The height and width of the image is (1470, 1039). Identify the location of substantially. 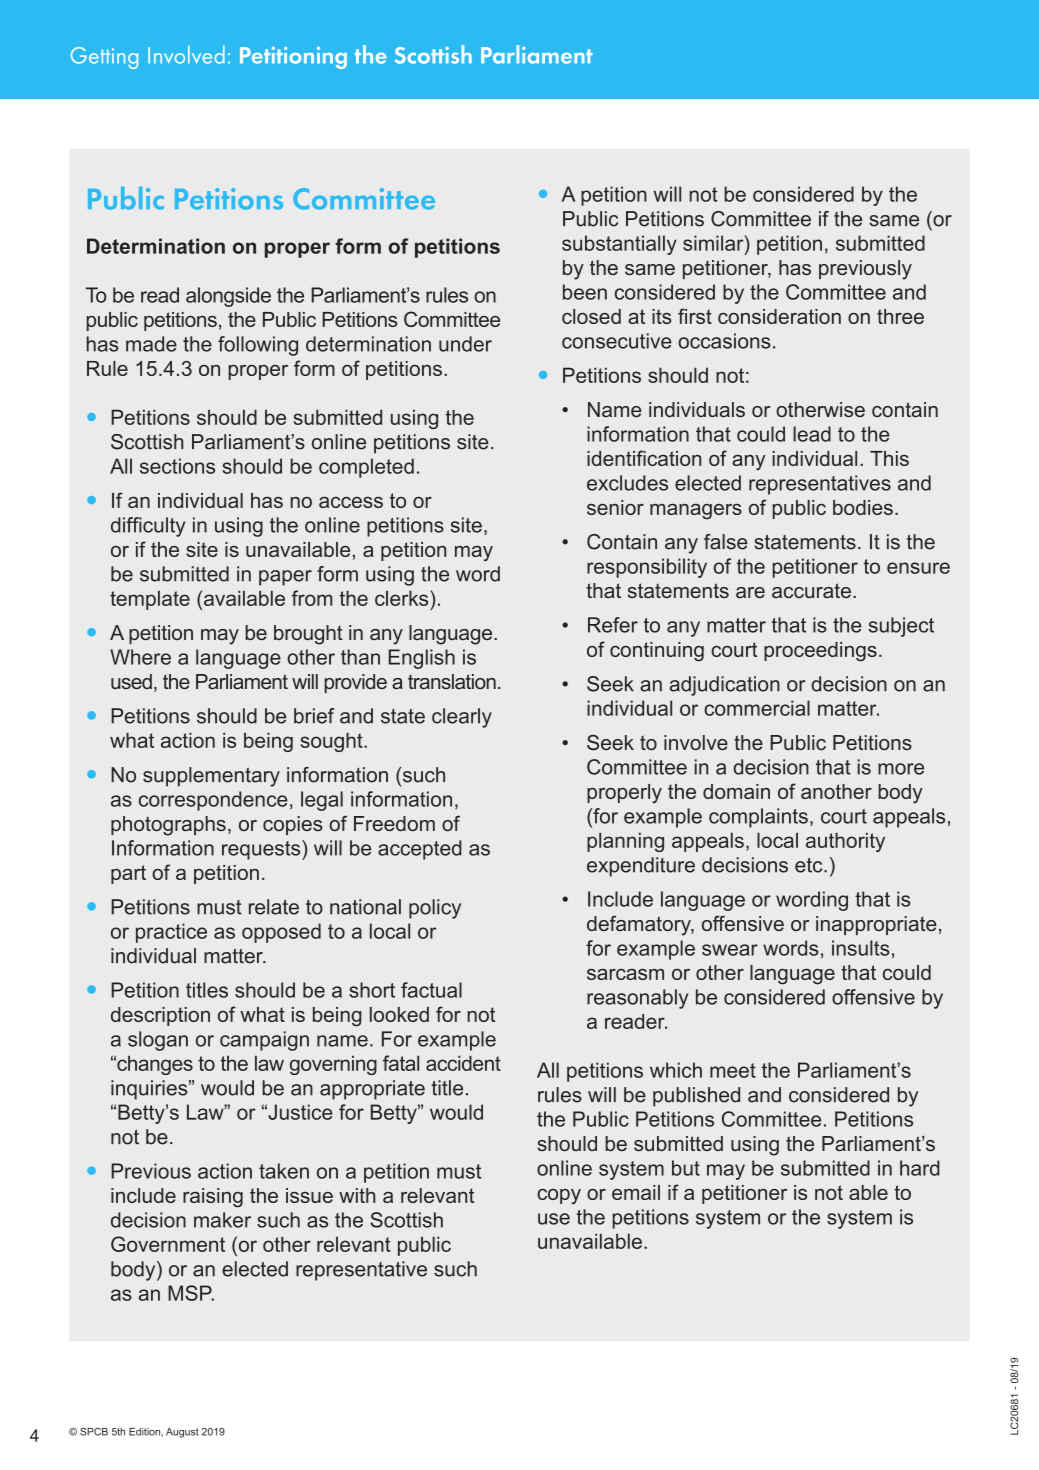
(619, 245).
